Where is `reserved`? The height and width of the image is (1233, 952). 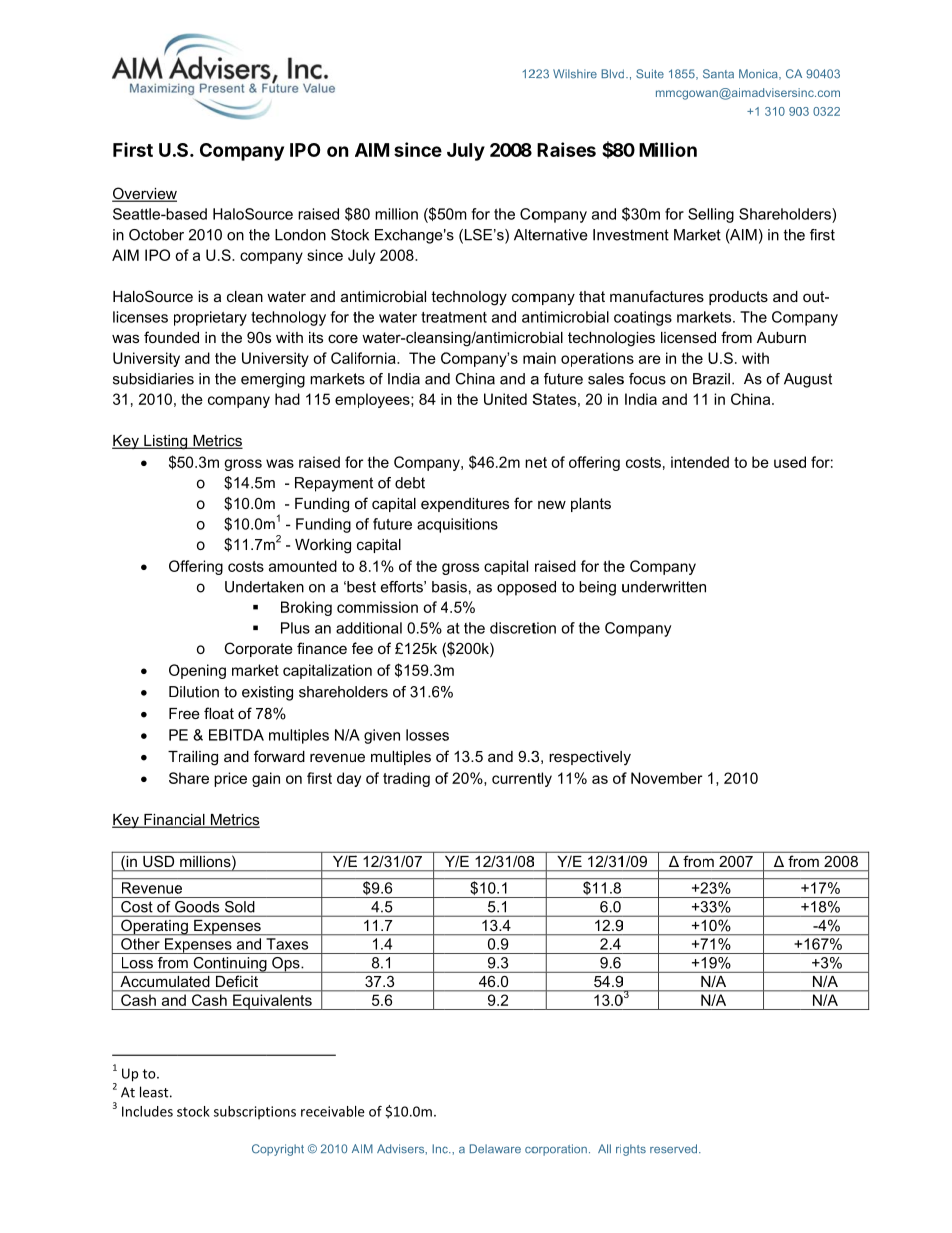 reserved is located at coordinates (675, 1149).
